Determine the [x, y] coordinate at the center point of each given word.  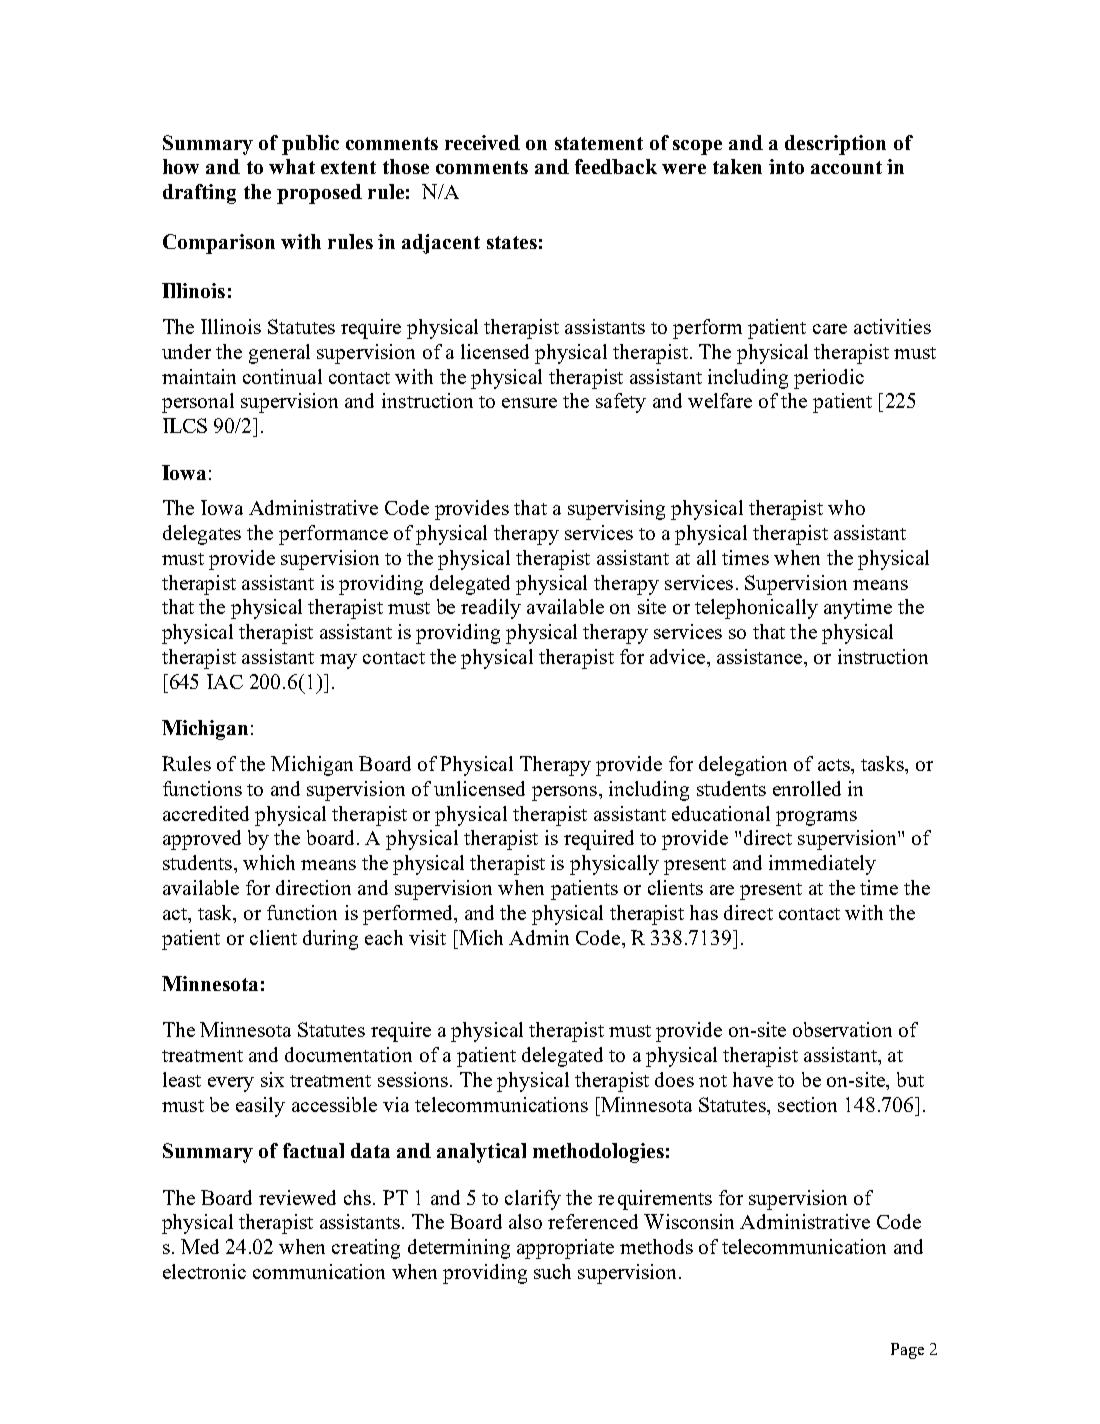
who [846, 507]
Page [907, 1351]
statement [599, 143]
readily [491, 609]
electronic [204, 1271]
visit [427, 937]
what [292, 166]
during [330, 940]
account [846, 167]
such [552, 1271]
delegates [202, 535]
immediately [822, 865]
